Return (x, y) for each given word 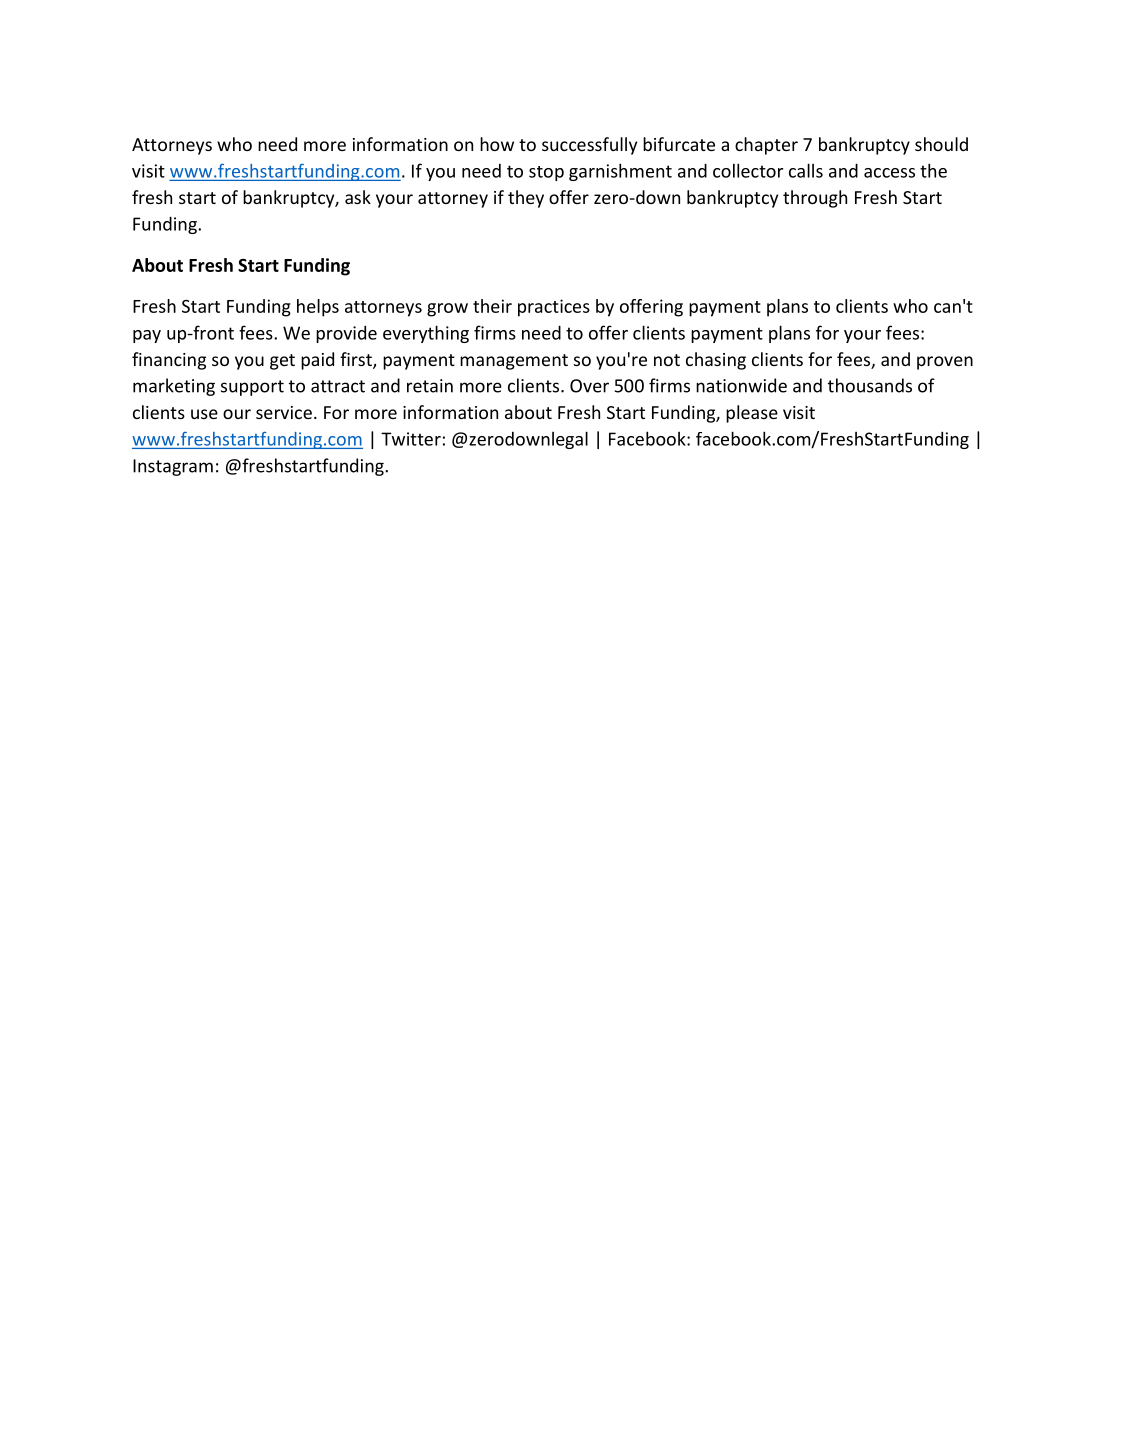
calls (806, 170)
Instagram (173, 467)
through (815, 199)
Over (589, 386)
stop (546, 173)
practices (554, 308)
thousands (870, 385)
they (526, 199)
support (252, 388)
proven (945, 363)
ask (358, 197)
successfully (589, 146)
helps (318, 308)
